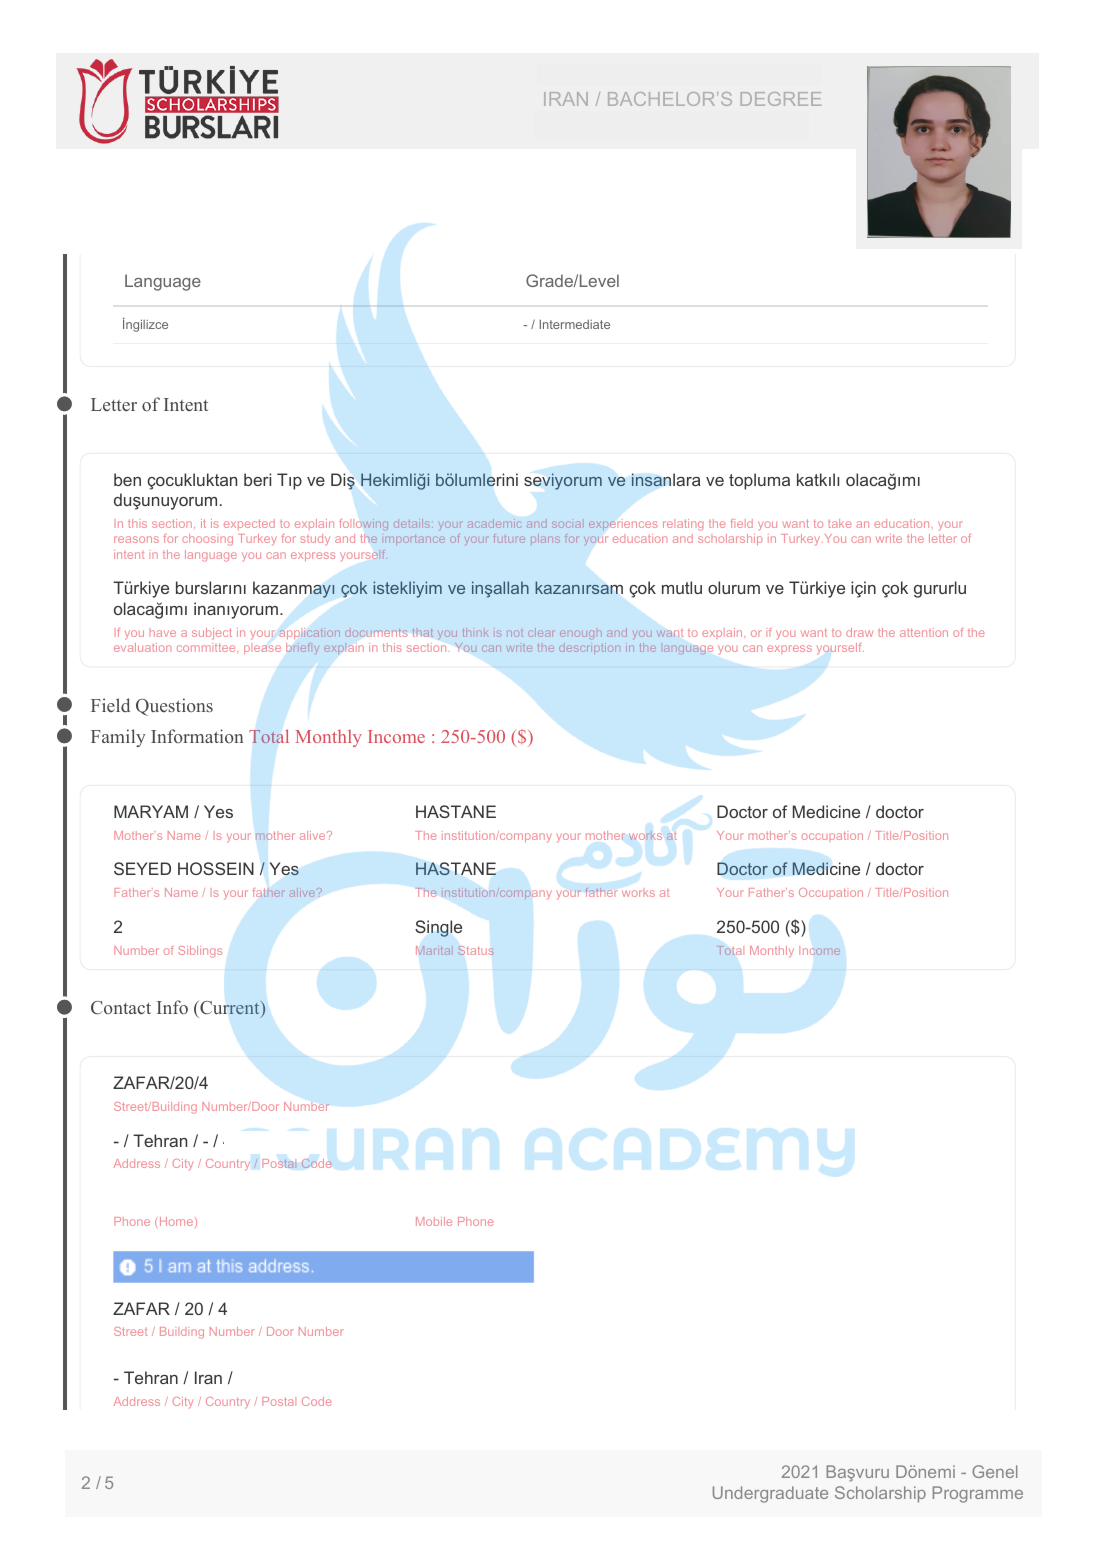 The width and height of the screenshot is (1096, 1551). Describe the element at coordinates (230, 1009) in the screenshot. I see `Current` at that location.
